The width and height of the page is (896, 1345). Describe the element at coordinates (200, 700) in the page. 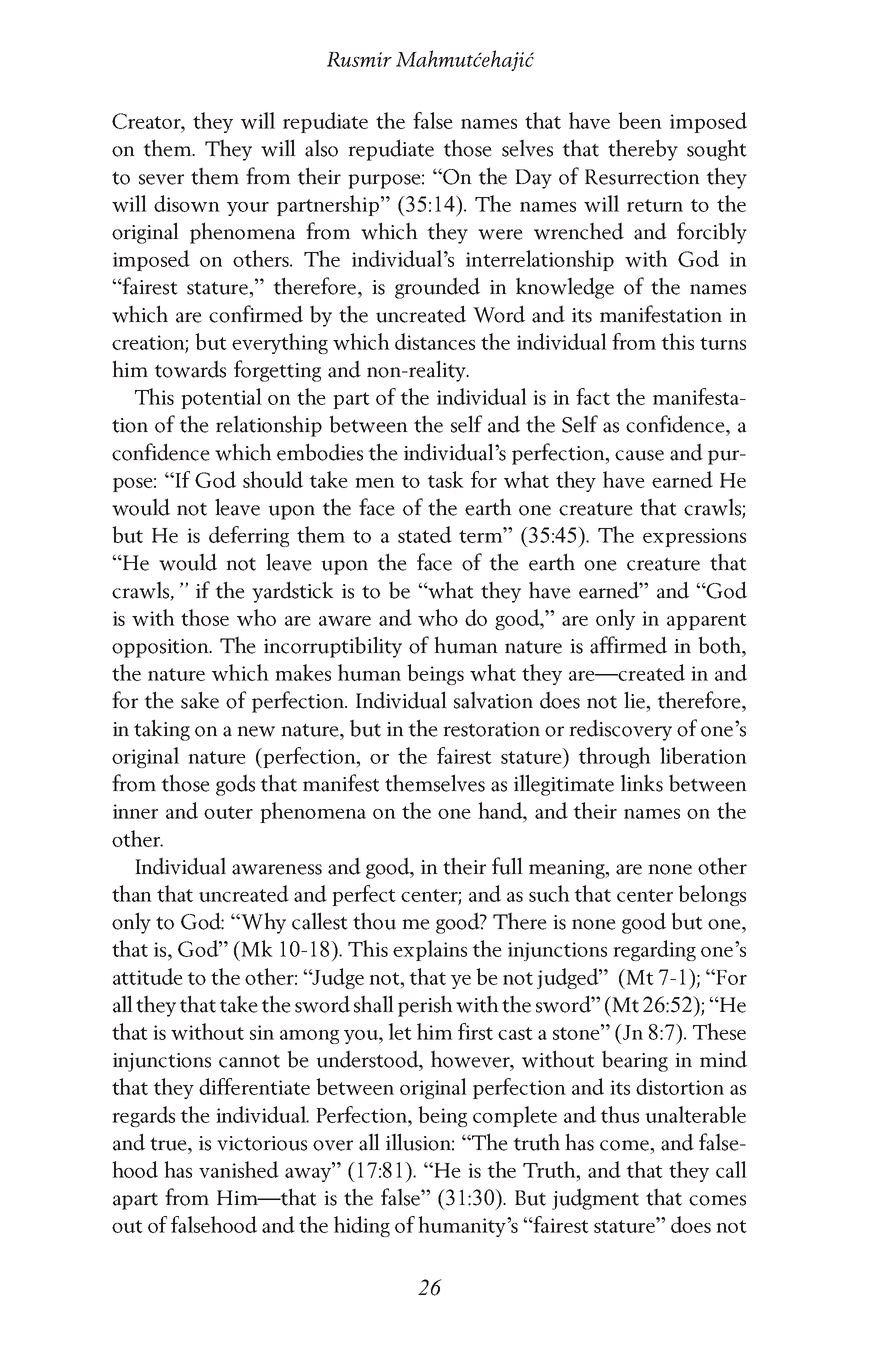

I see `sake` at that location.
